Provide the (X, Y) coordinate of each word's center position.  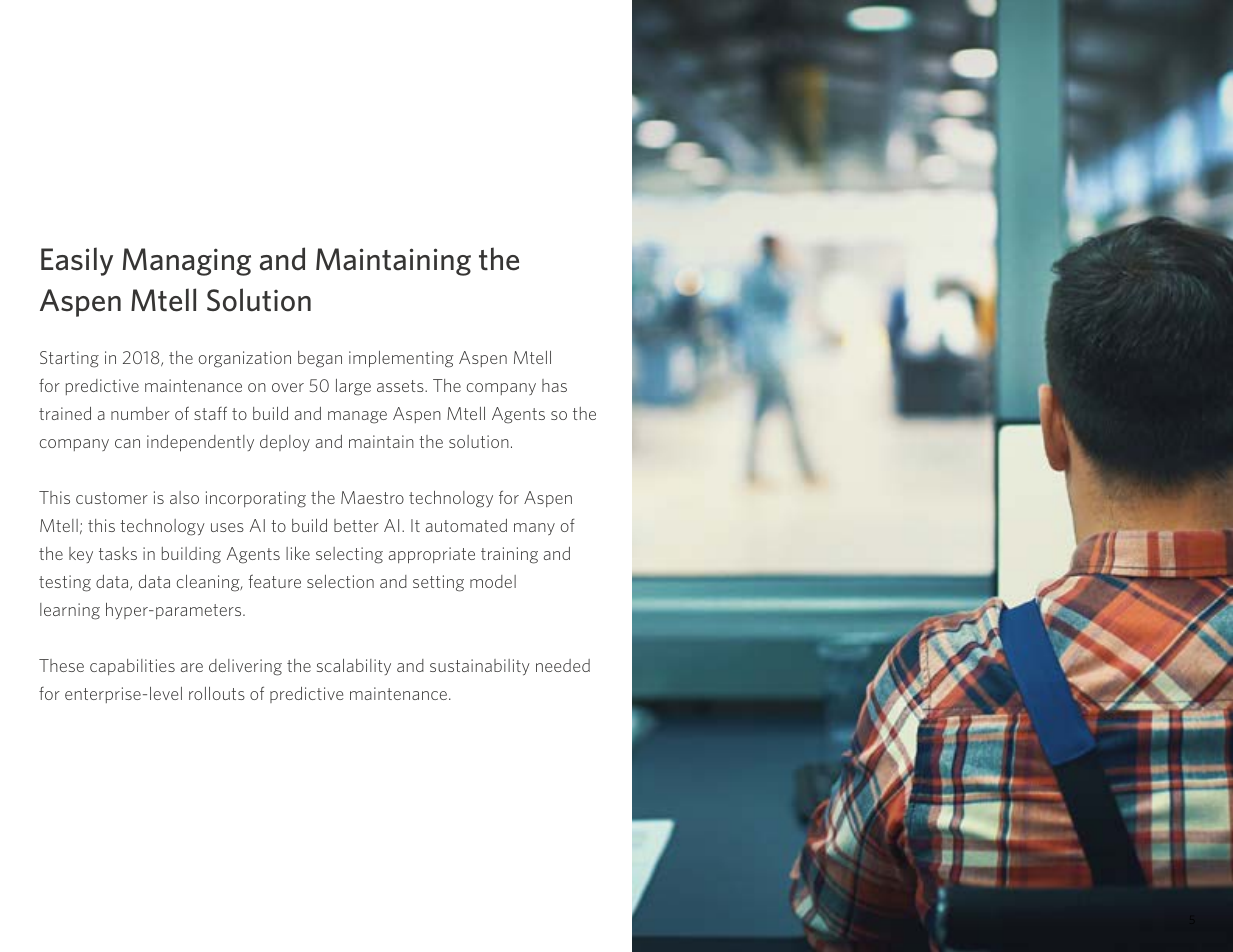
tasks (118, 553)
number (140, 413)
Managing (187, 262)
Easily (77, 261)
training (509, 555)
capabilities (132, 667)
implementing (401, 359)
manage (357, 417)
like (298, 553)
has (554, 385)
